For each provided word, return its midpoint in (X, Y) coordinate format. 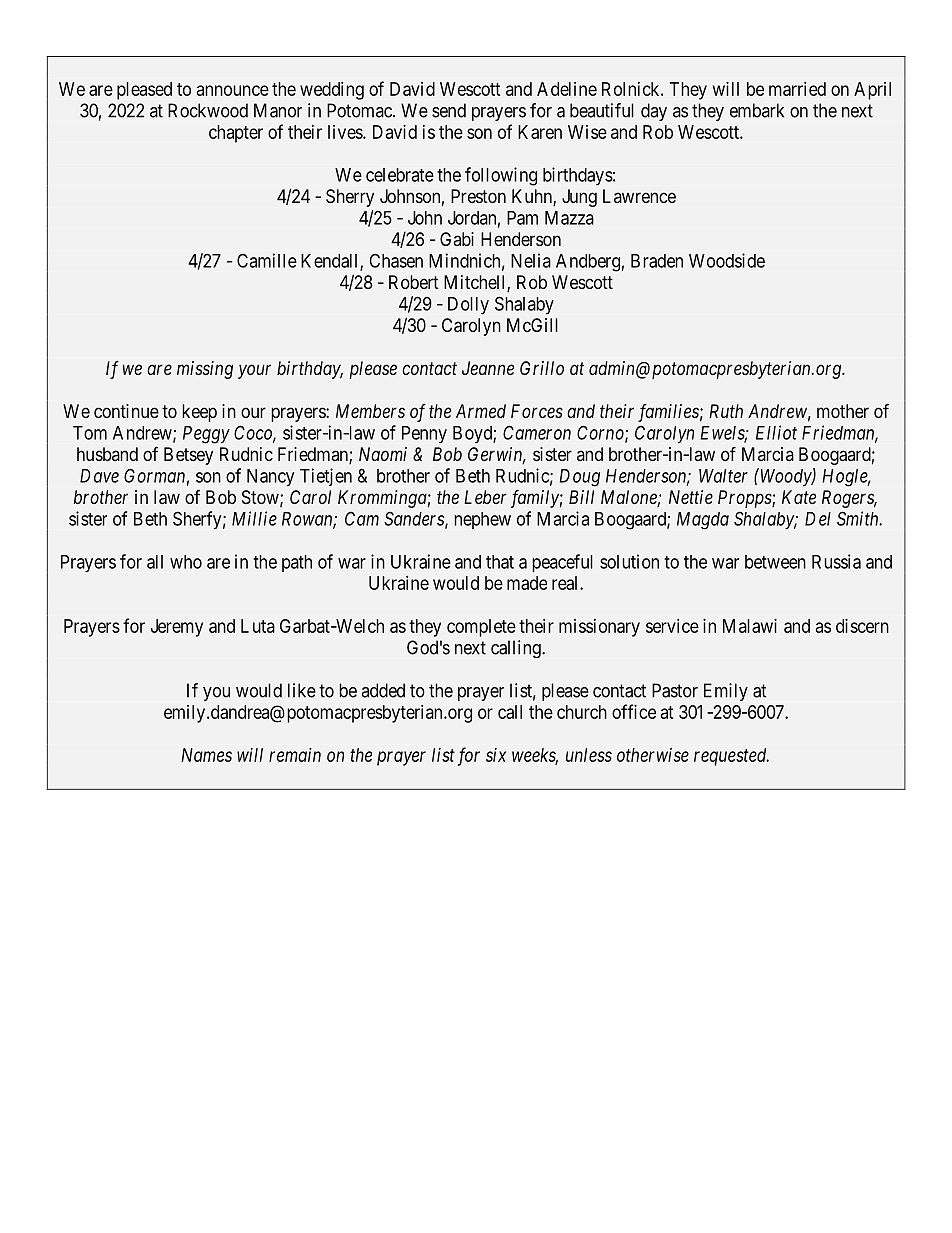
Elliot (776, 432)
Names (206, 755)
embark (757, 110)
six (496, 755)
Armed (481, 411)
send (449, 110)
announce (233, 90)
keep (199, 413)
